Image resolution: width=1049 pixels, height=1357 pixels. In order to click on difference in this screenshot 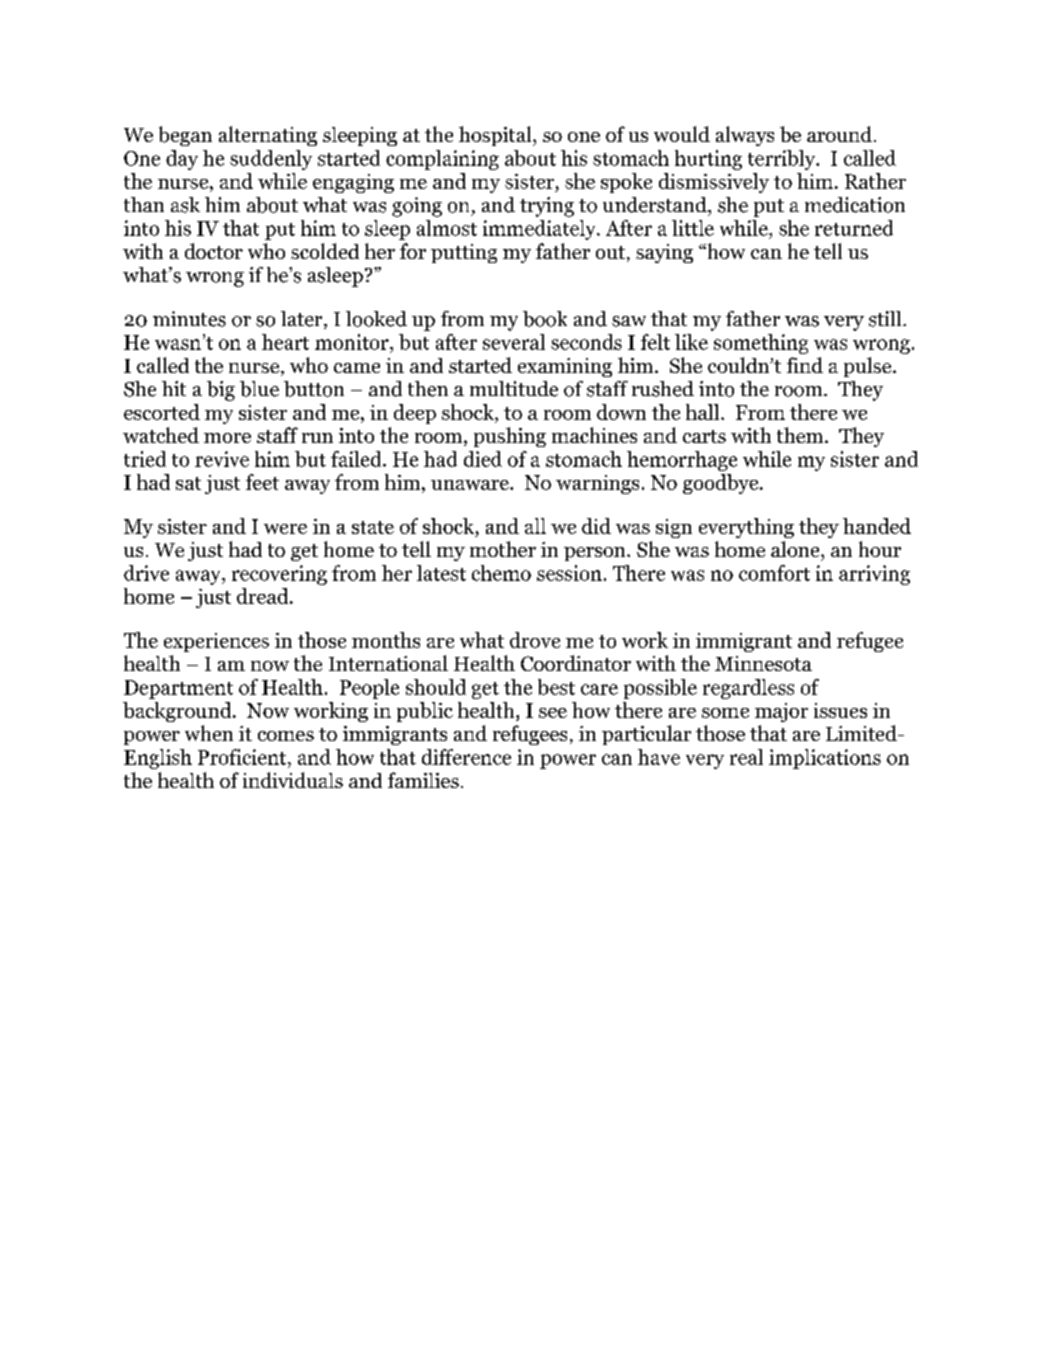, I will do `click(466, 757)`.
